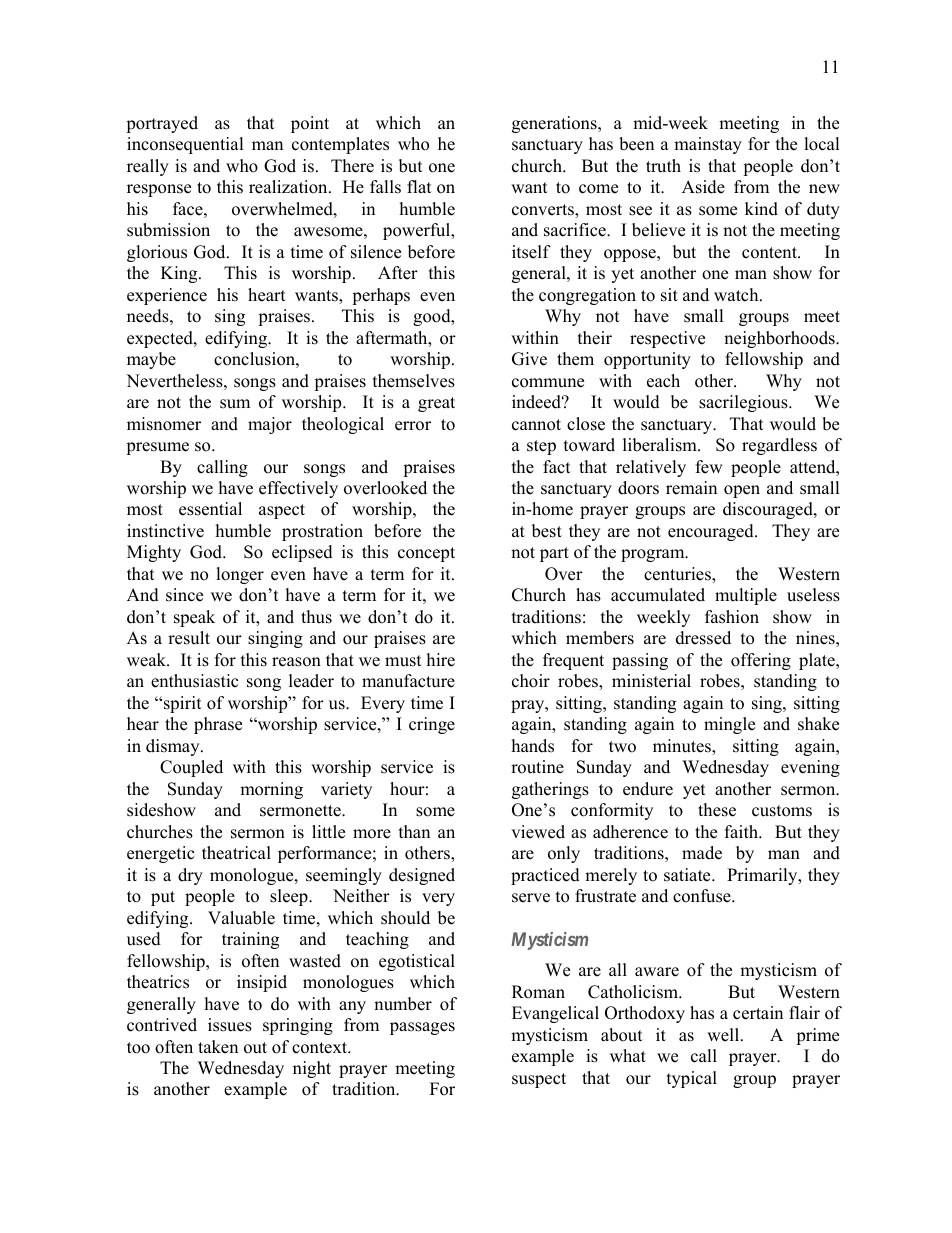  What do you see at coordinates (218, 1047) in the screenshot?
I see `taken` at bounding box center [218, 1047].
